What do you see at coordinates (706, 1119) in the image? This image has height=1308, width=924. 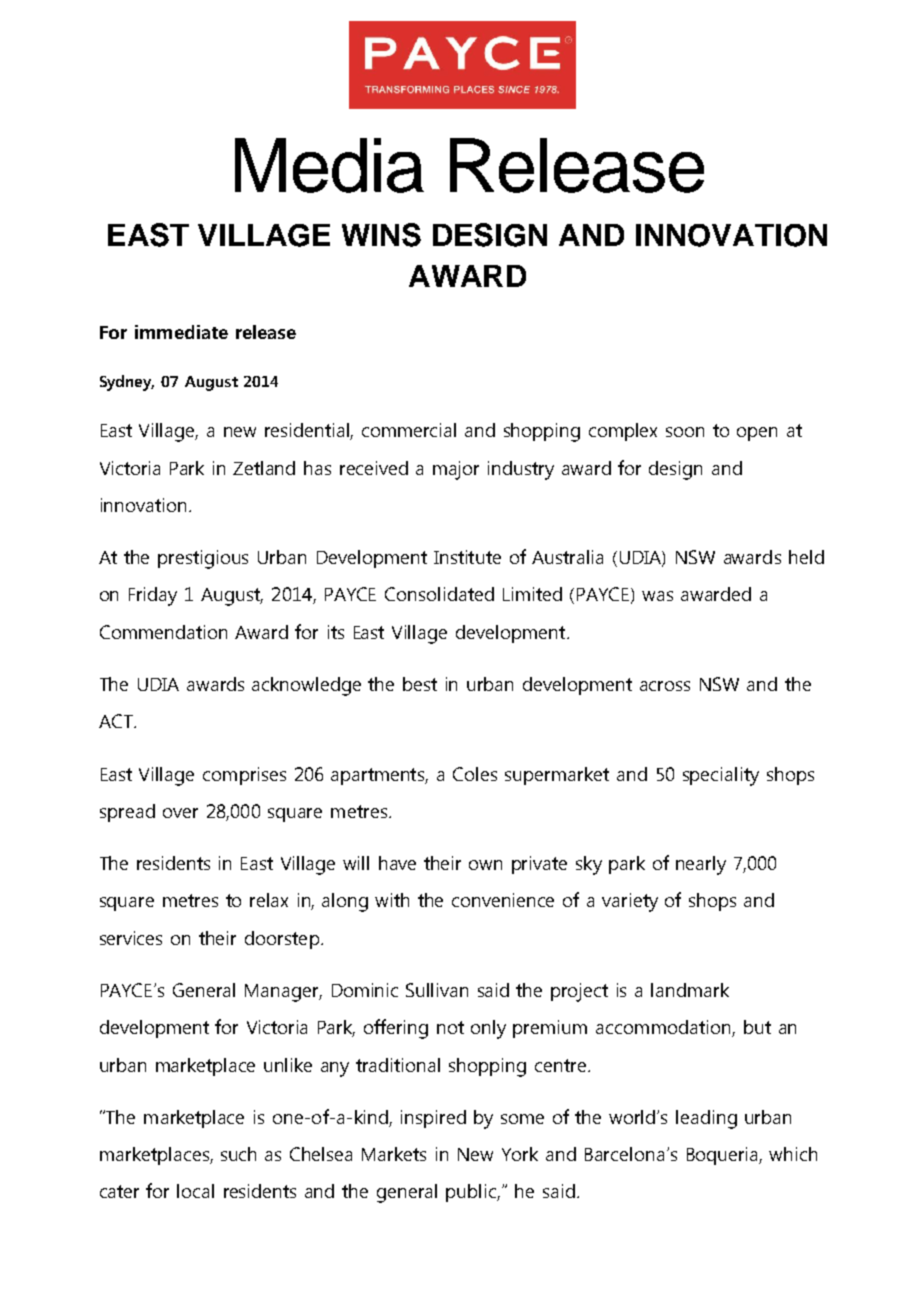 I see `leading` at bounding box center [706, 1119].
